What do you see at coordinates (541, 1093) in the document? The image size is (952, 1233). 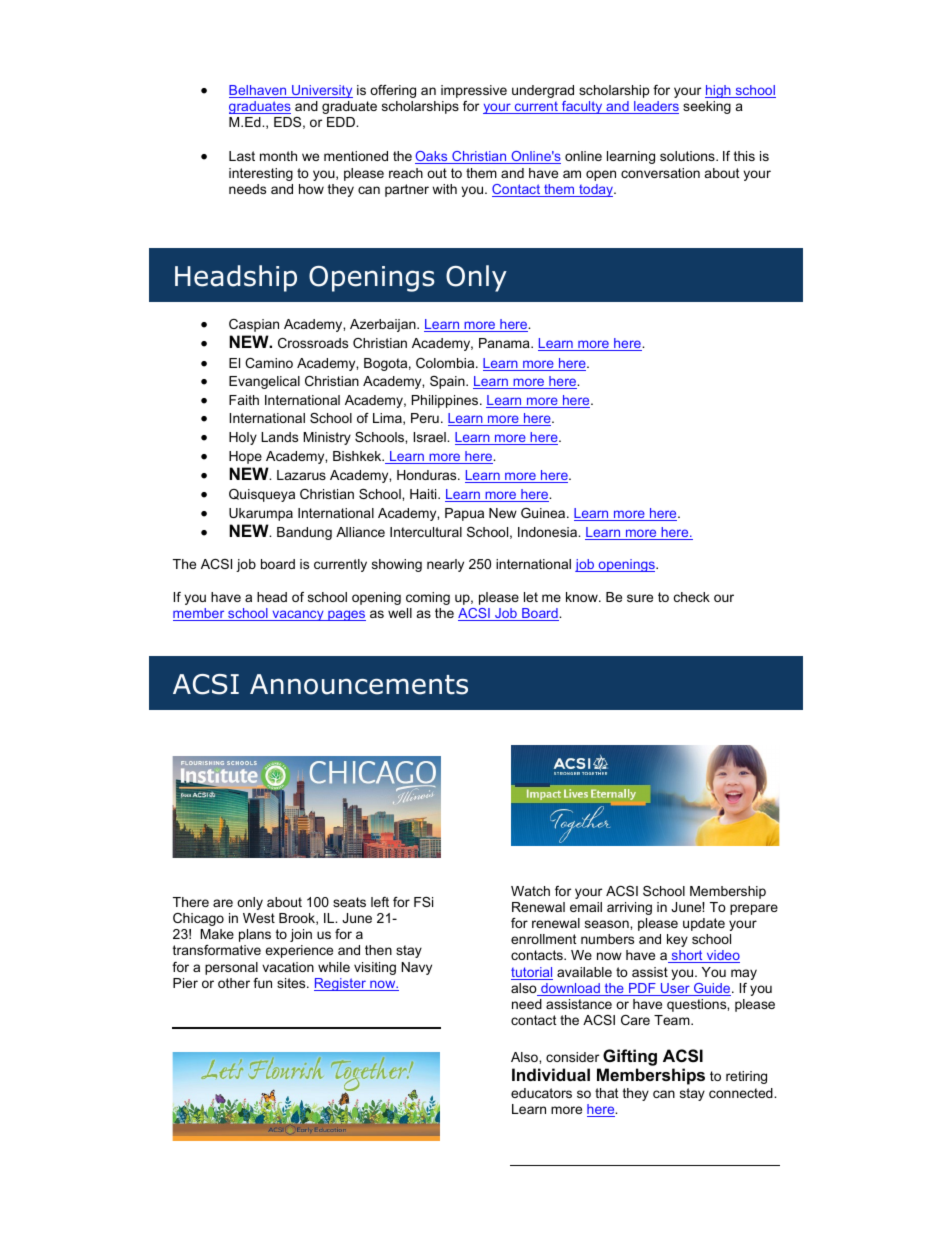 I see `educators` at bounding box center [541, 1093].
